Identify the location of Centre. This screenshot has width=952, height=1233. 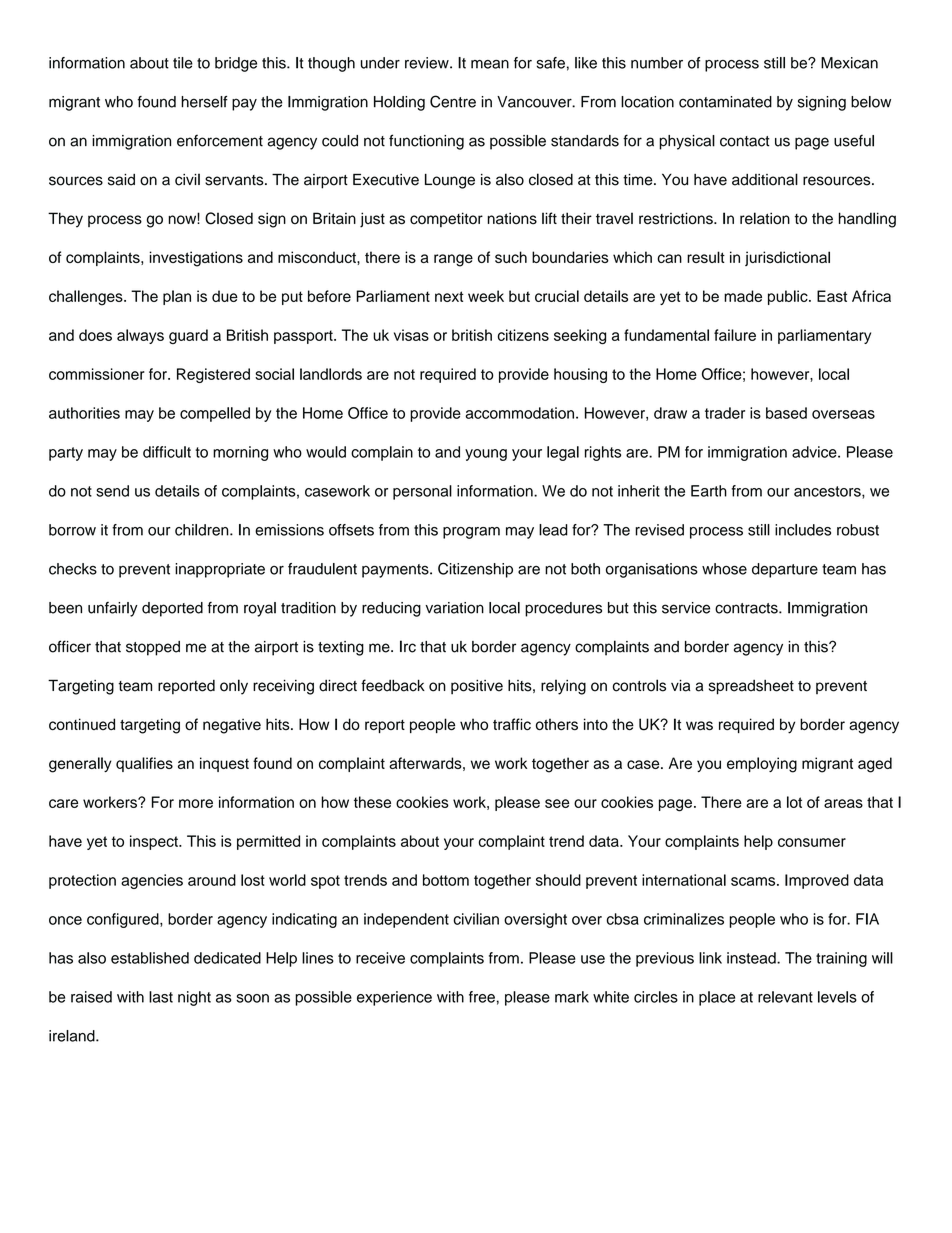
(453, 101).
